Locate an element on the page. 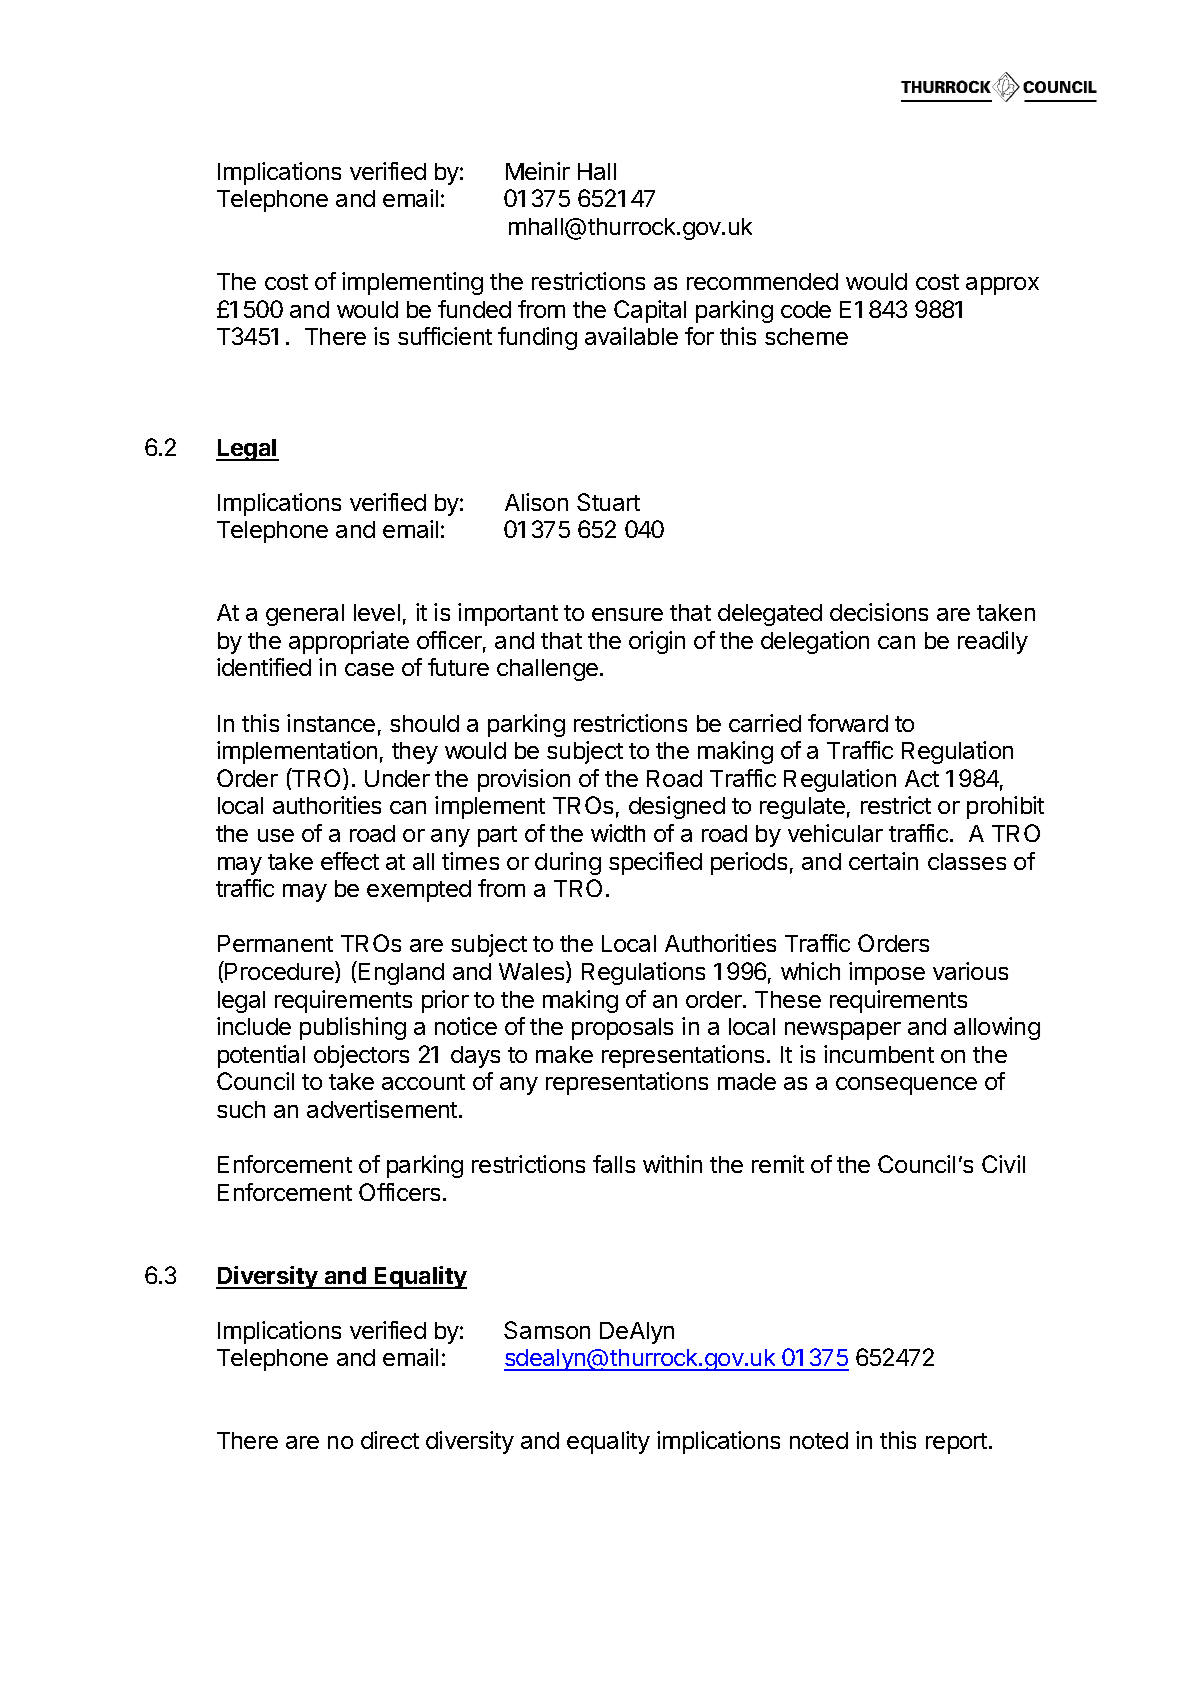 The width and height of the image is (1190, 1684). sufficient is located at coordinates (445, 336).
